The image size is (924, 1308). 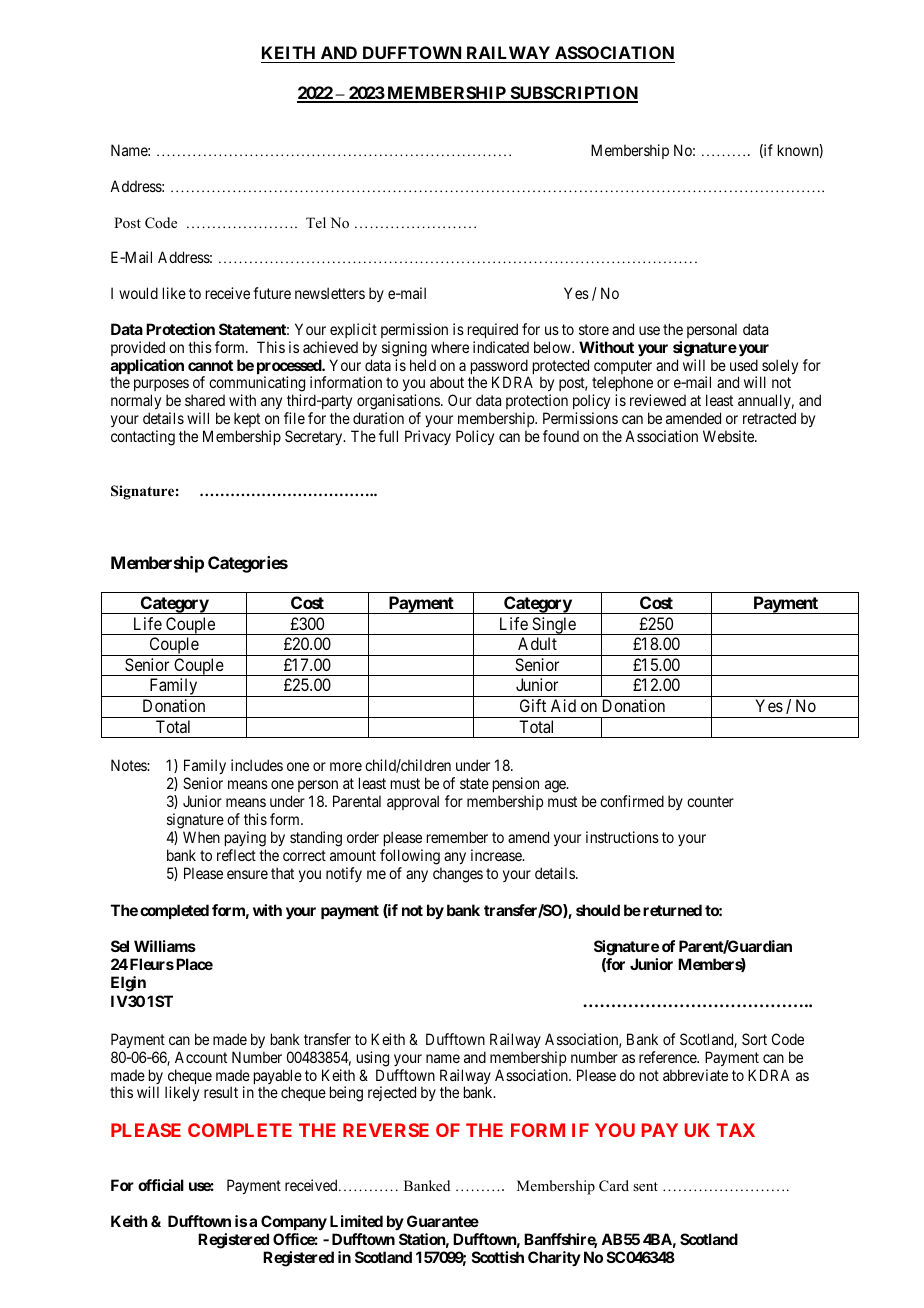 What do you see at coordinates (161, 1185) in the image?
I see `official` at bounding box center [161, 1185].
